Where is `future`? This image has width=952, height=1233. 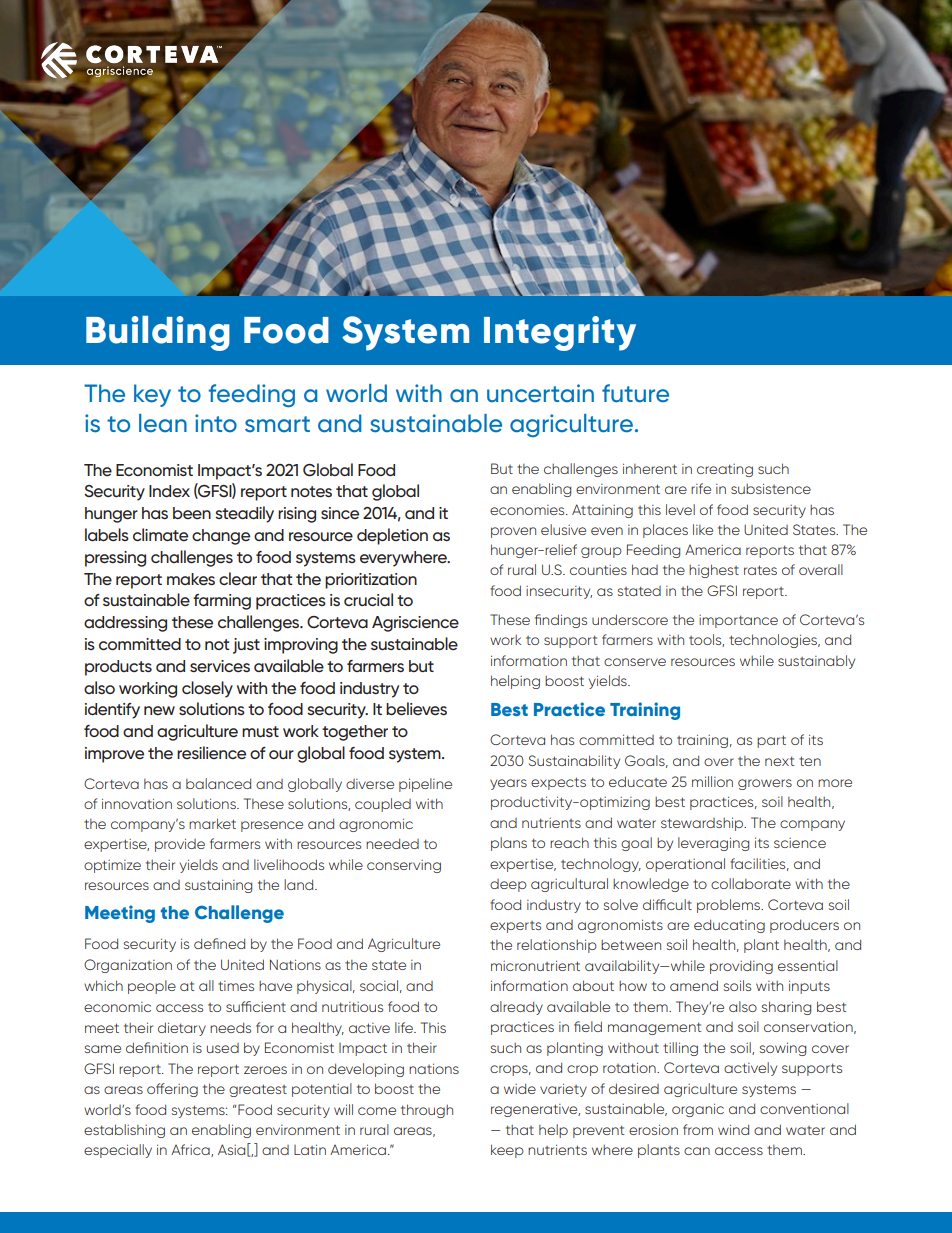 future is located at coordinates (635, 393).
